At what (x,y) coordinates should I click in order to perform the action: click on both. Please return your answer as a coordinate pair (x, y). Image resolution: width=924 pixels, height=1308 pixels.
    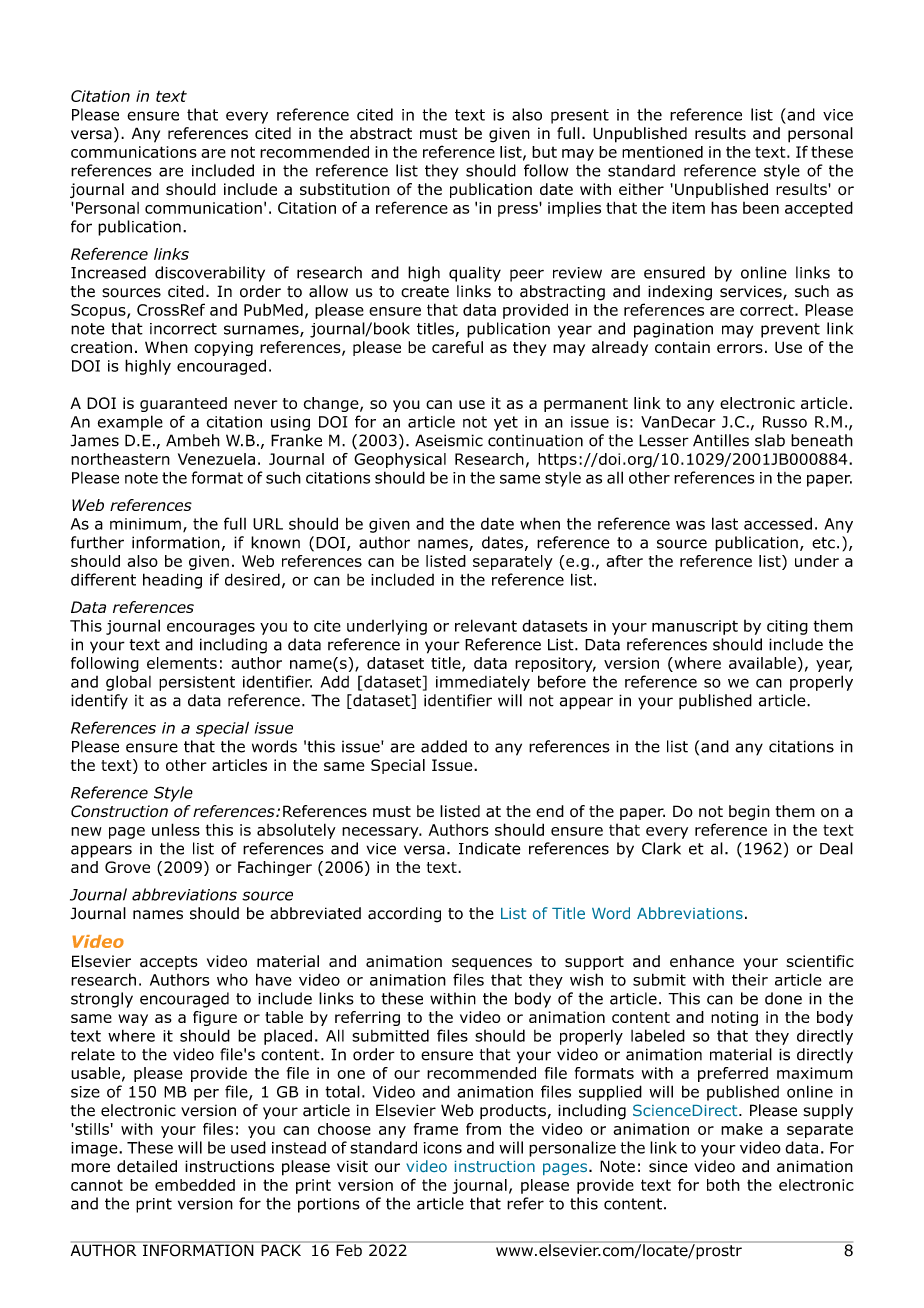
    Looking at the image, I should click on (723, 1185).
